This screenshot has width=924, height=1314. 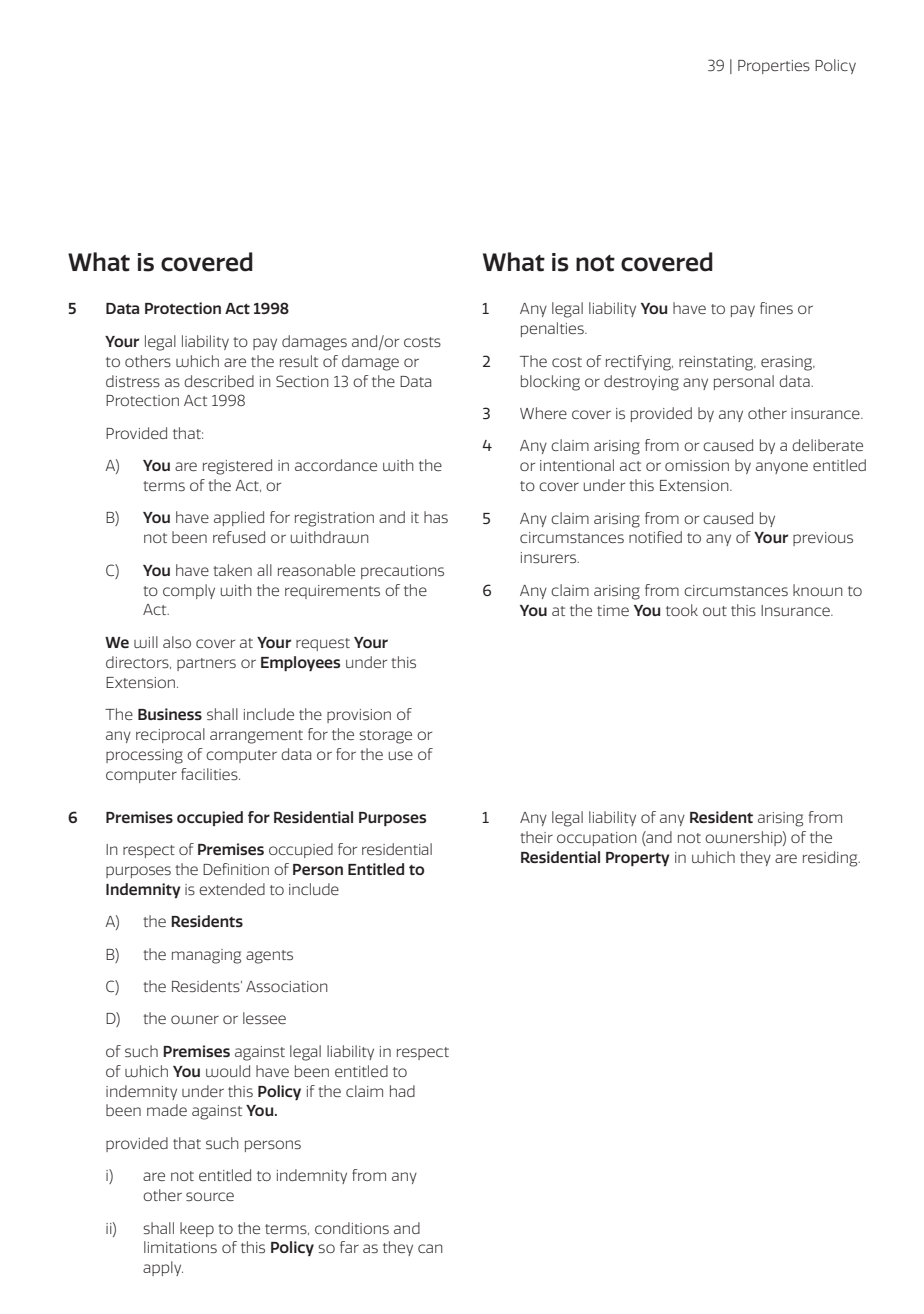 I want to click on penalties, so click(x=553, y=329).
